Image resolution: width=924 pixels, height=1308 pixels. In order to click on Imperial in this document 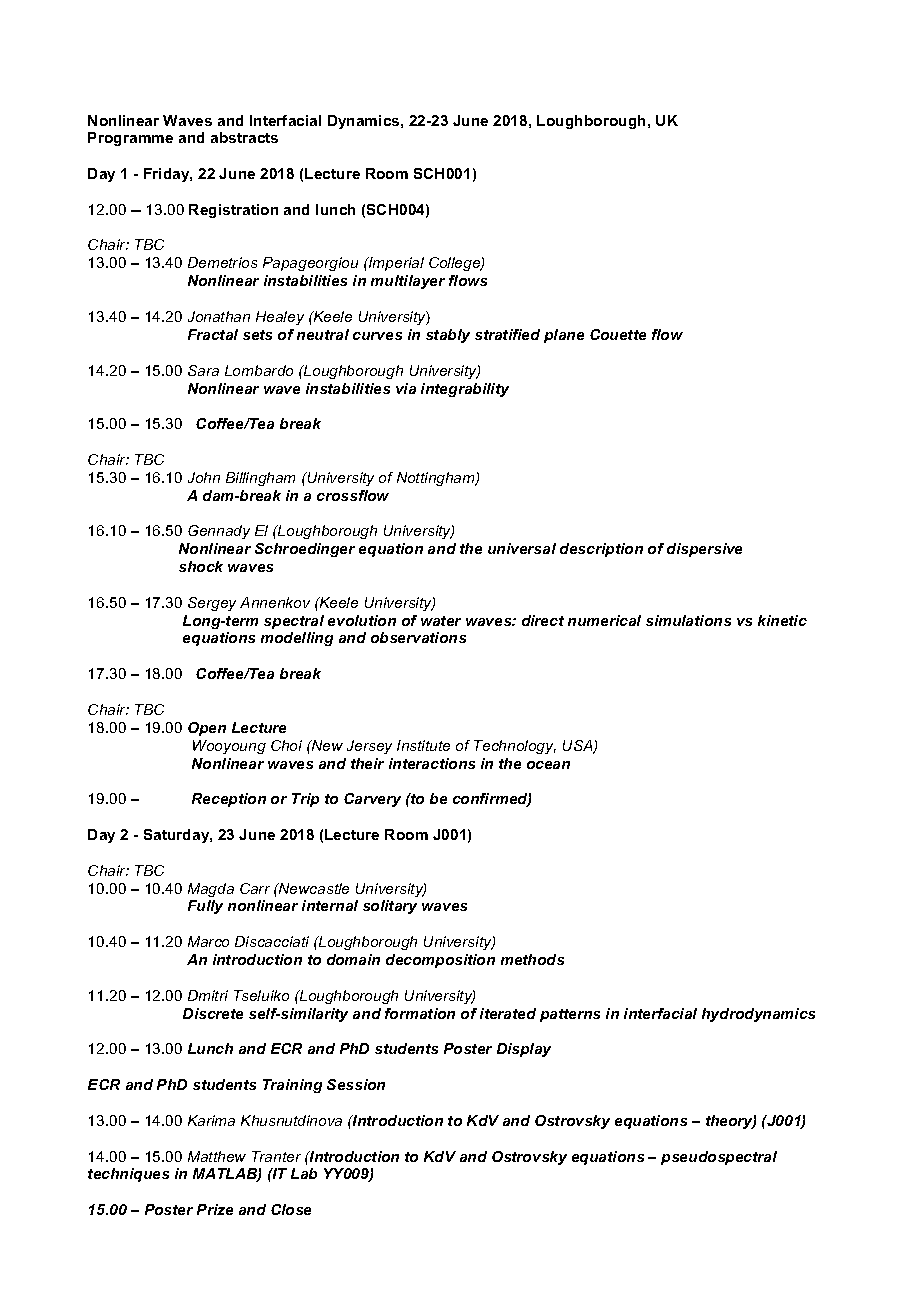, I will do `click(395, 264)`.
